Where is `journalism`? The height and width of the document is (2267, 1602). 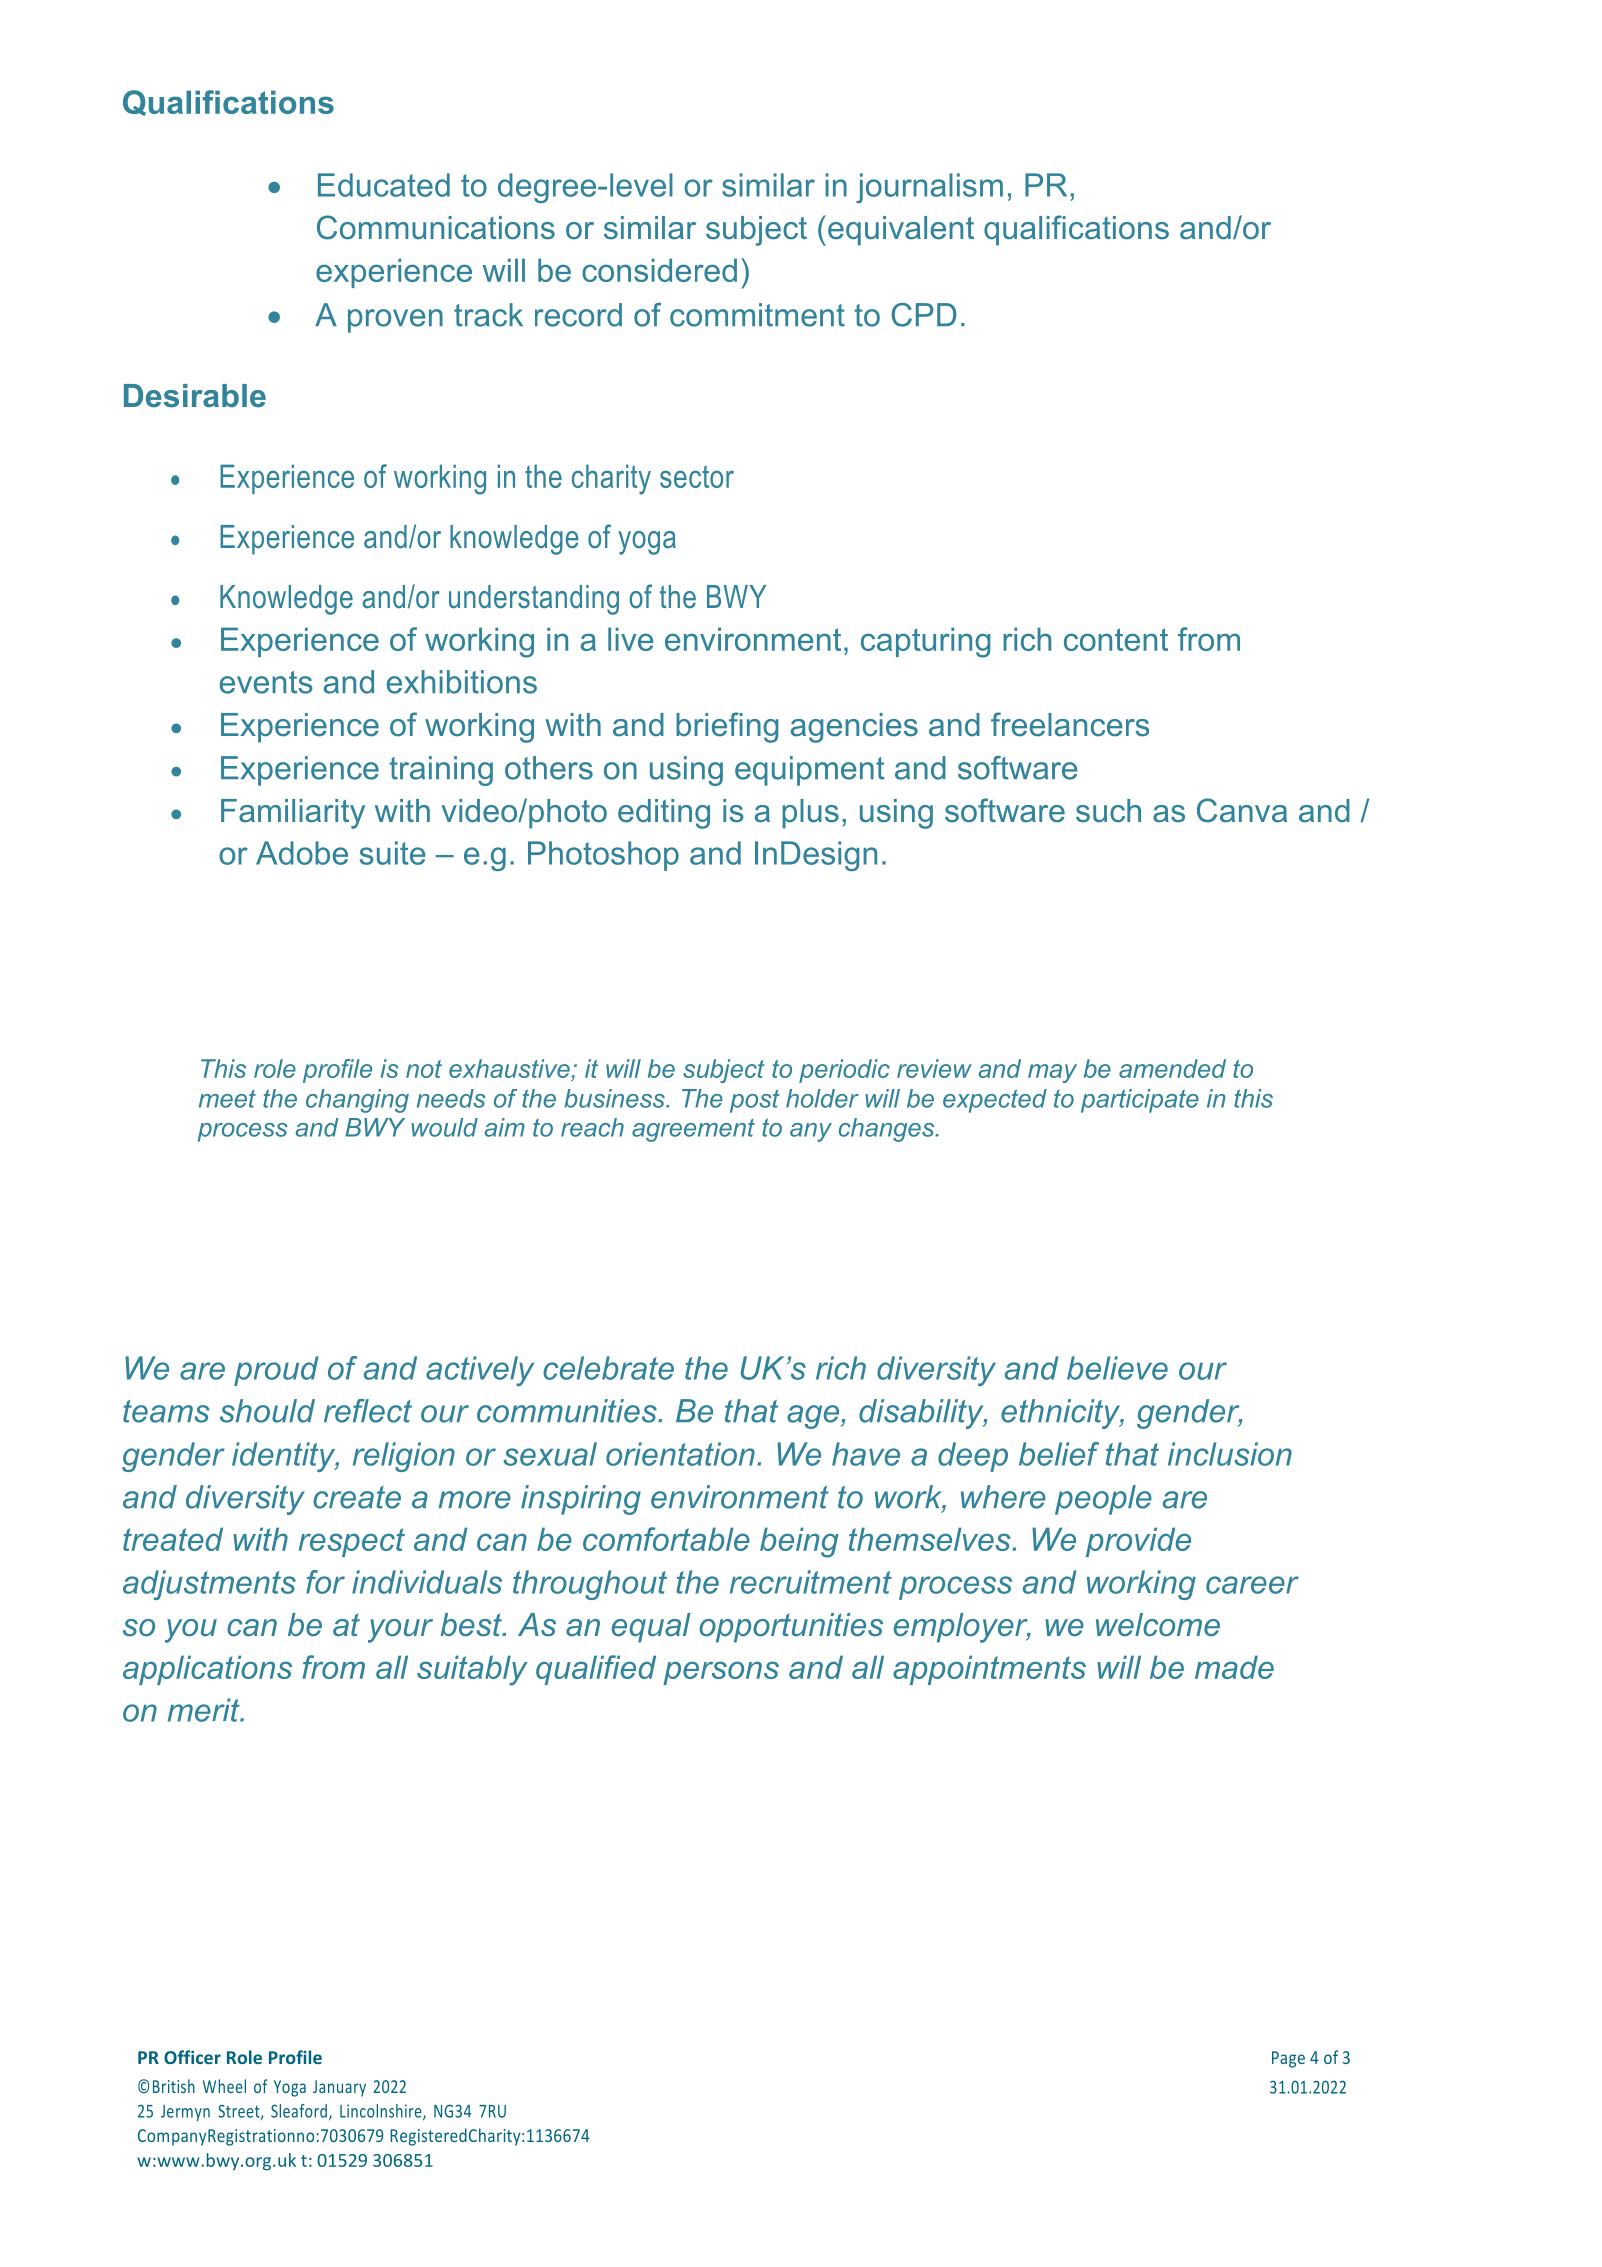
journalism is located at coordinates (929, 188).
